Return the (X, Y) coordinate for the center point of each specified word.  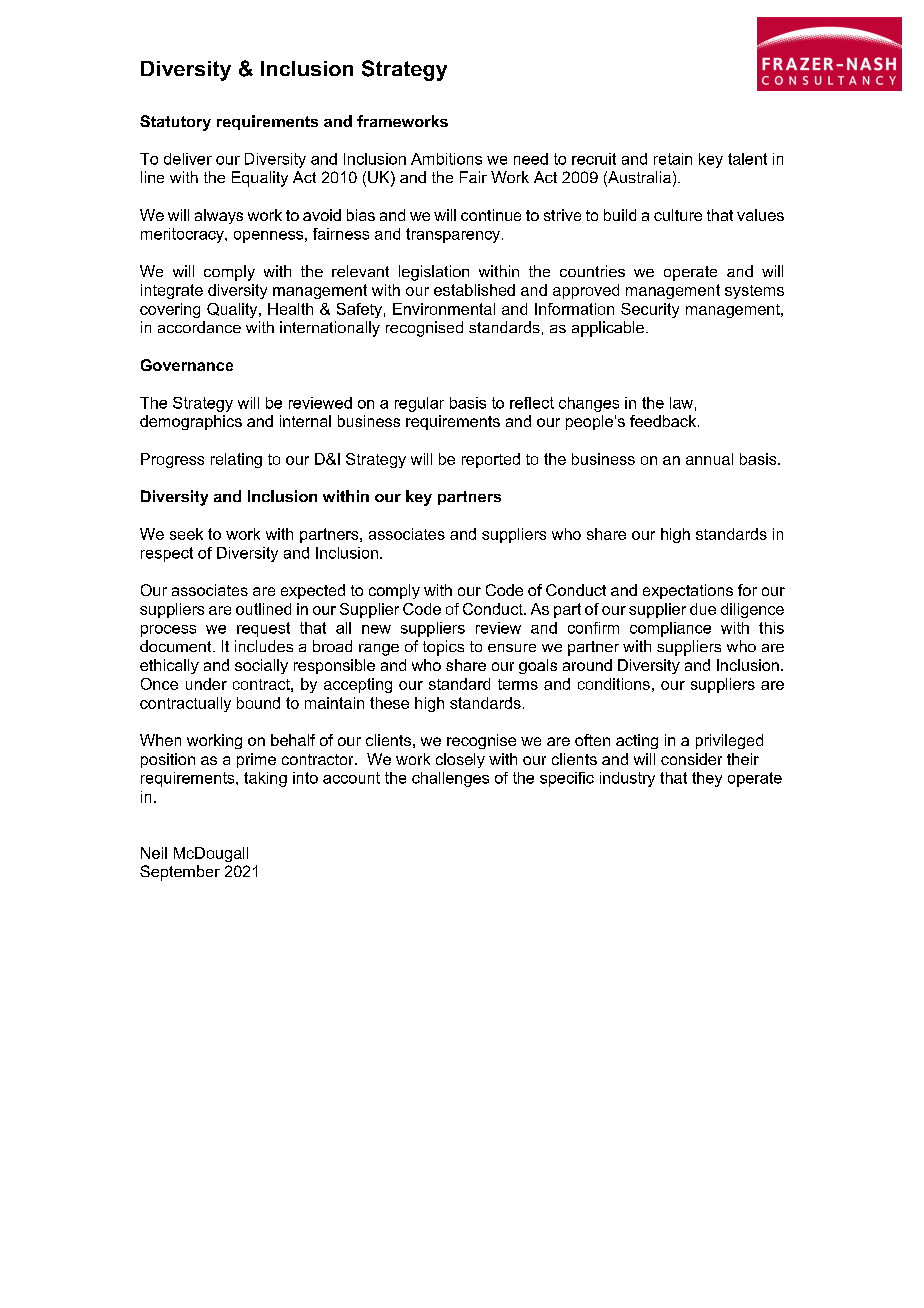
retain (673, 159)
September (180, 873)
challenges (450, 779)
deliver (188, 159)
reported (491, 460)
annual (709, 459)
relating (236, 460)
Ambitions (446, 159)
